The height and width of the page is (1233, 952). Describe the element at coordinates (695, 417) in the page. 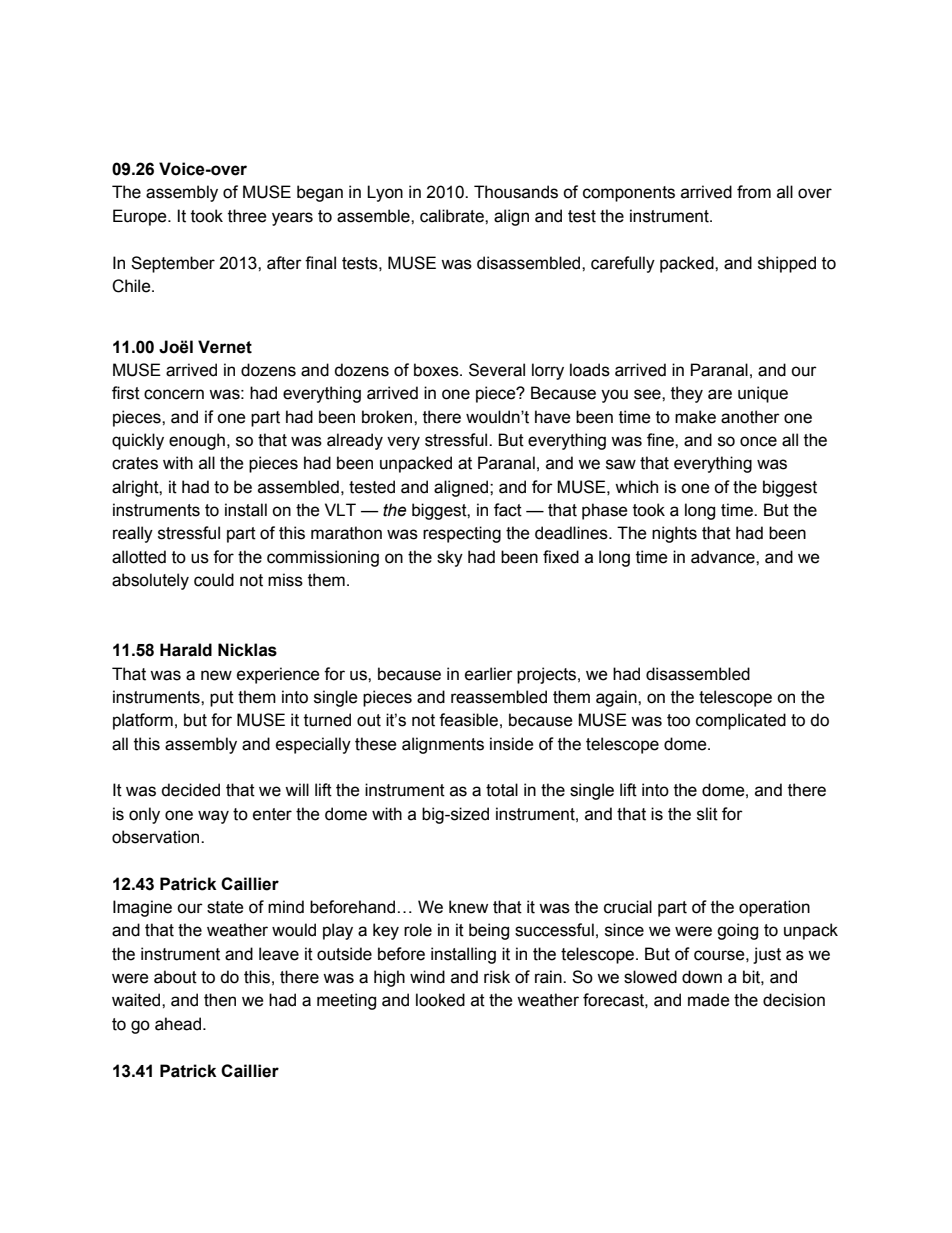

I see `make` at that location.
